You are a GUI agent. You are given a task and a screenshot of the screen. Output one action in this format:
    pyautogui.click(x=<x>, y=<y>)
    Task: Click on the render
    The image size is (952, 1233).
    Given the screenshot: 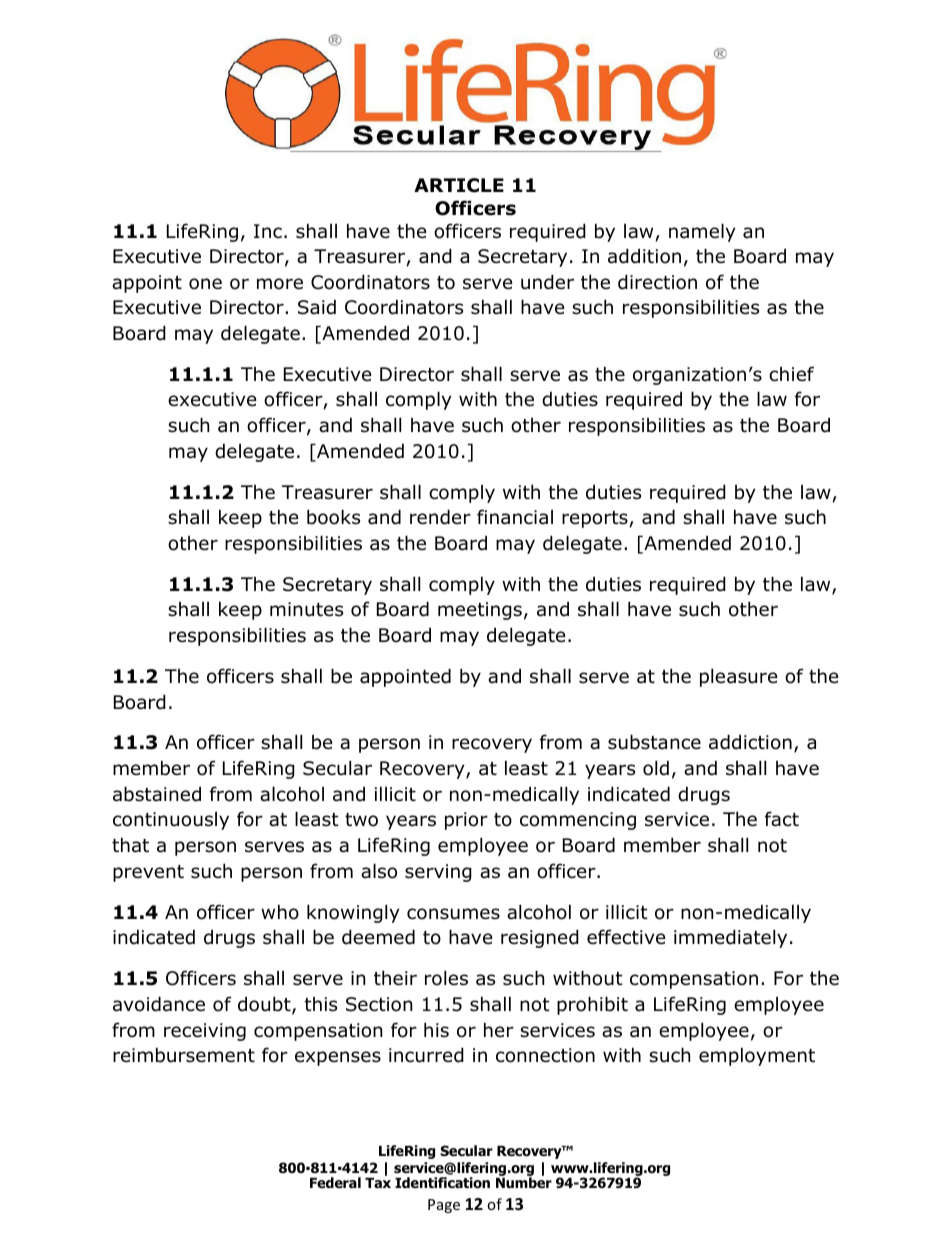 What is the action you would take?
    pyautogui.click(x=440, y=517)
